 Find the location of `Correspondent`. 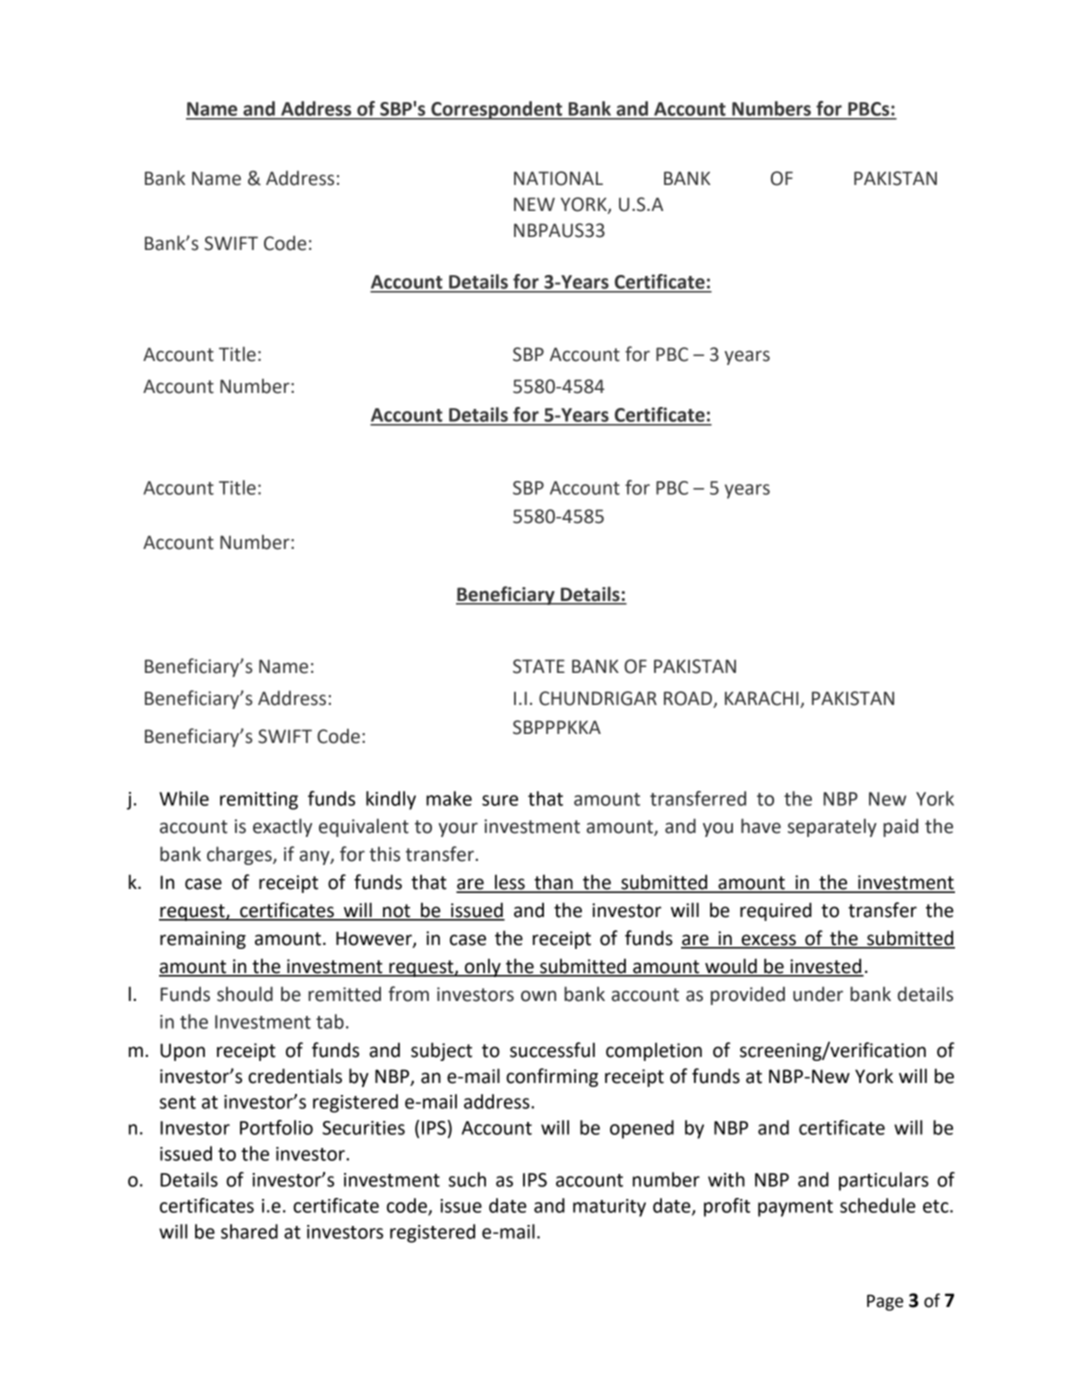

Correspondent is located at coordinates (497, 110).
